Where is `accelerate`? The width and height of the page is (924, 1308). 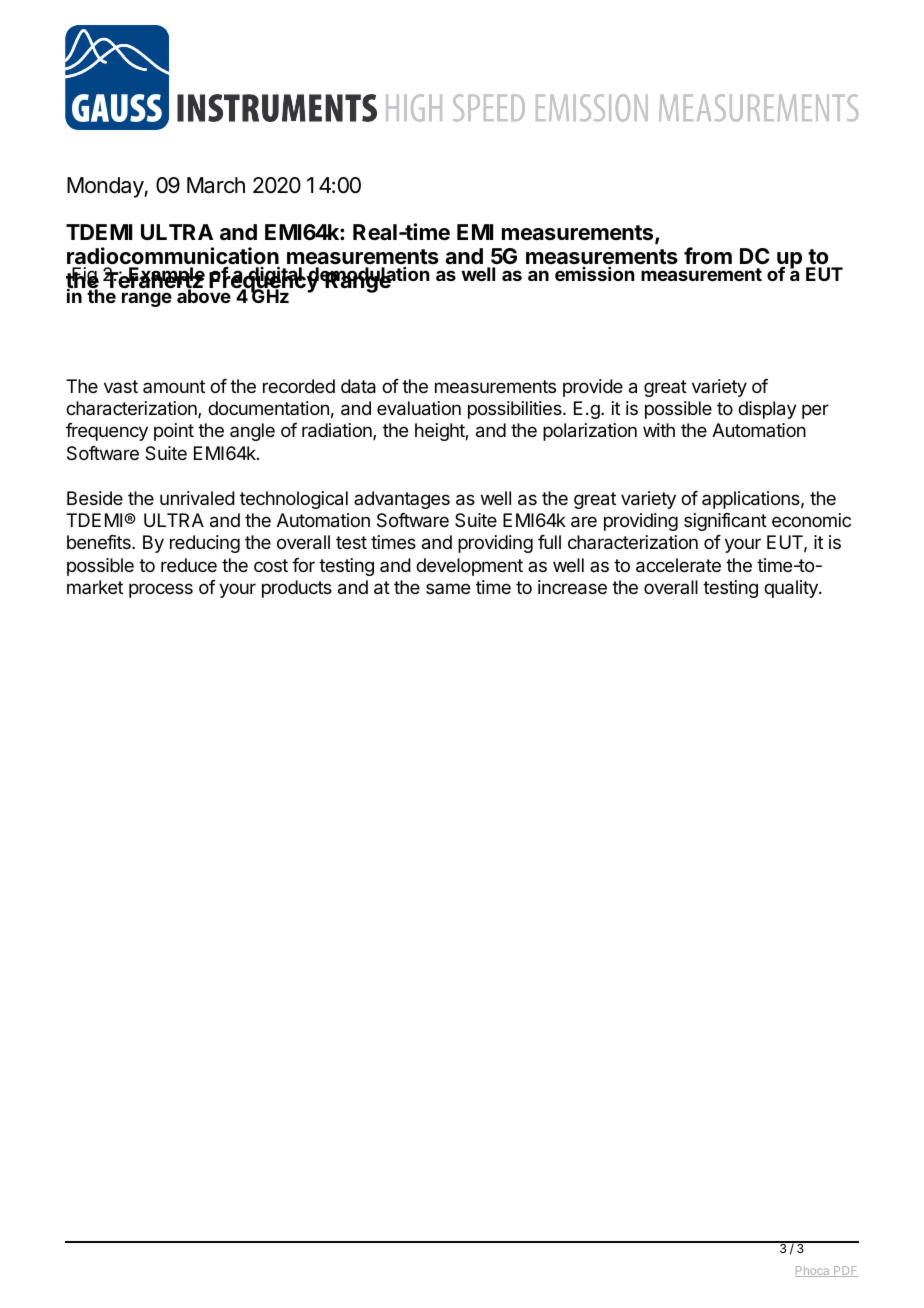
accelerate is located at coordinates (678, 565).
